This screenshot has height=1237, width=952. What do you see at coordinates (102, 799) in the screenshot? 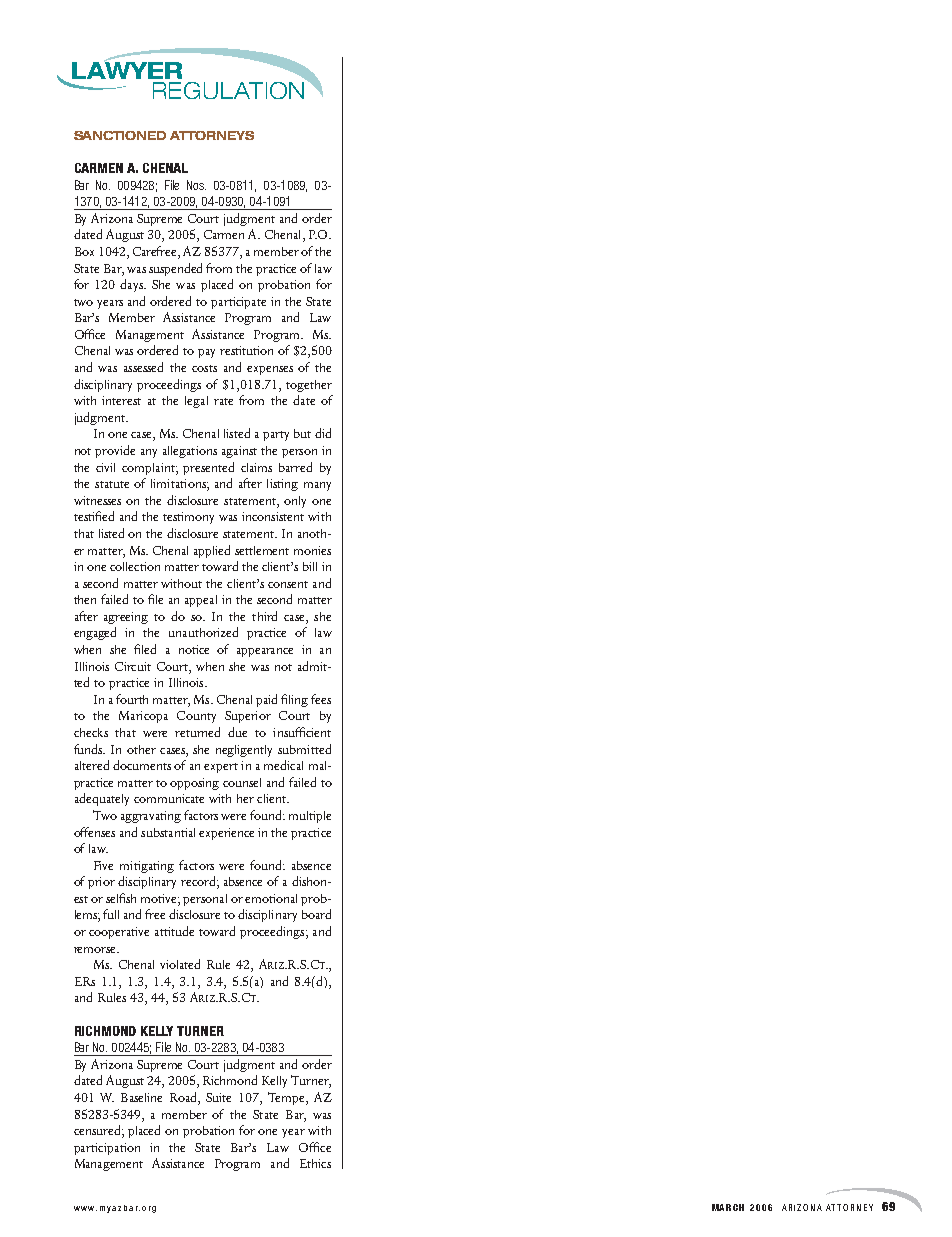
I see `adequately` at bounding box center [102, 799].
